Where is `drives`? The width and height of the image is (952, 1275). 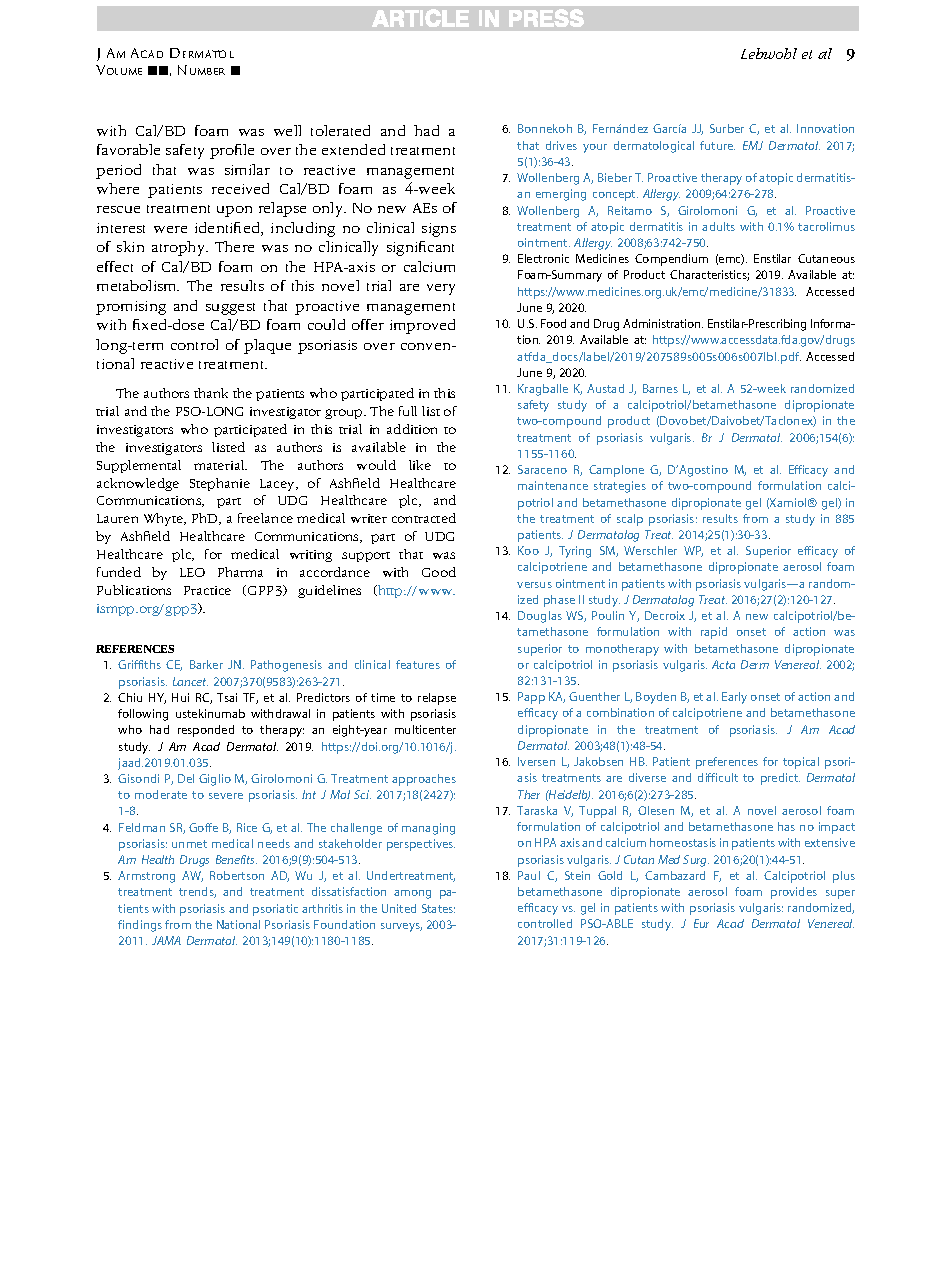 drives is located at coordinates (561, 145).
